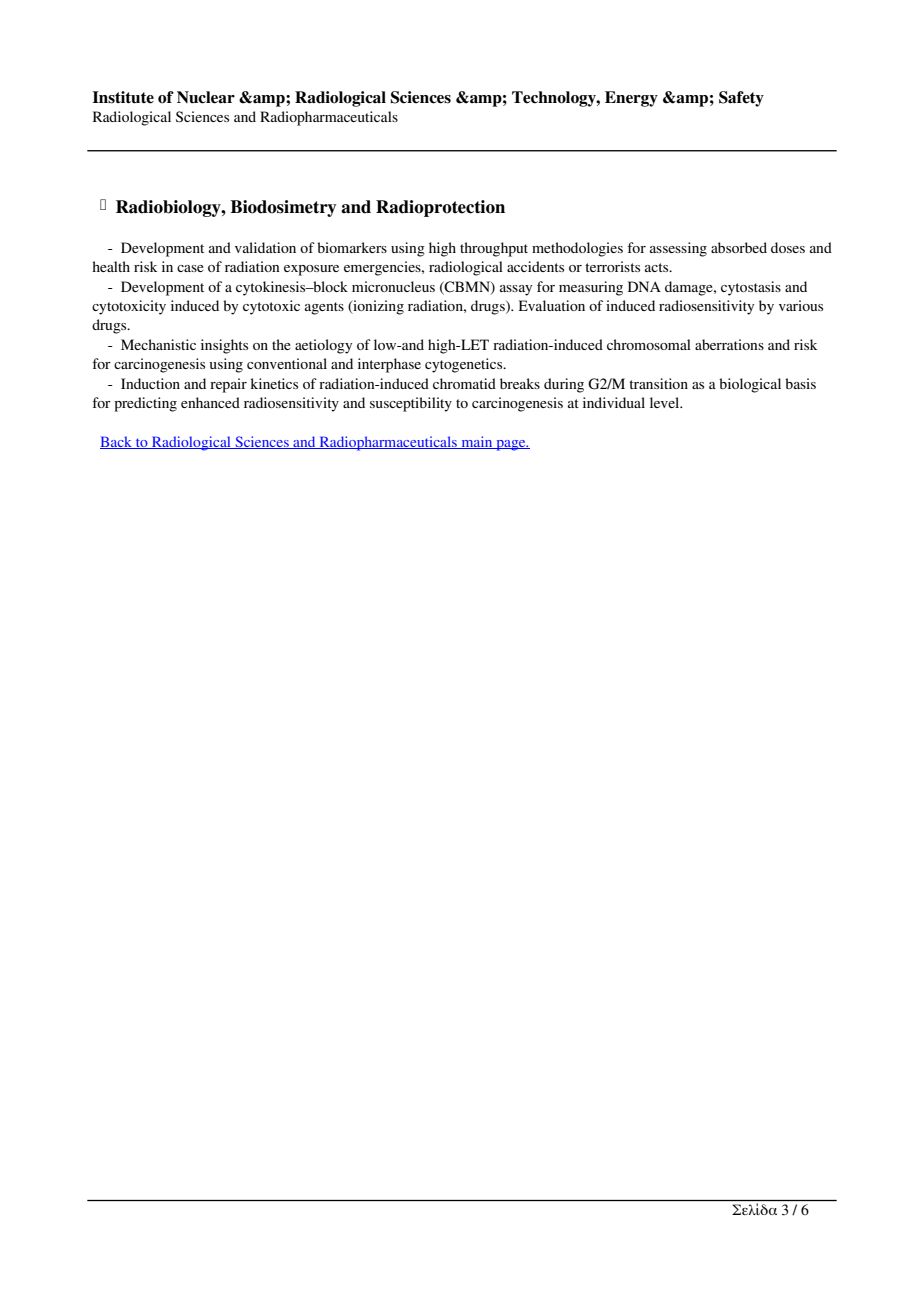 This page has width=924, height=1308. Describe the element at coordinates (631, 99) in the page. I see `Energy` at that location.
